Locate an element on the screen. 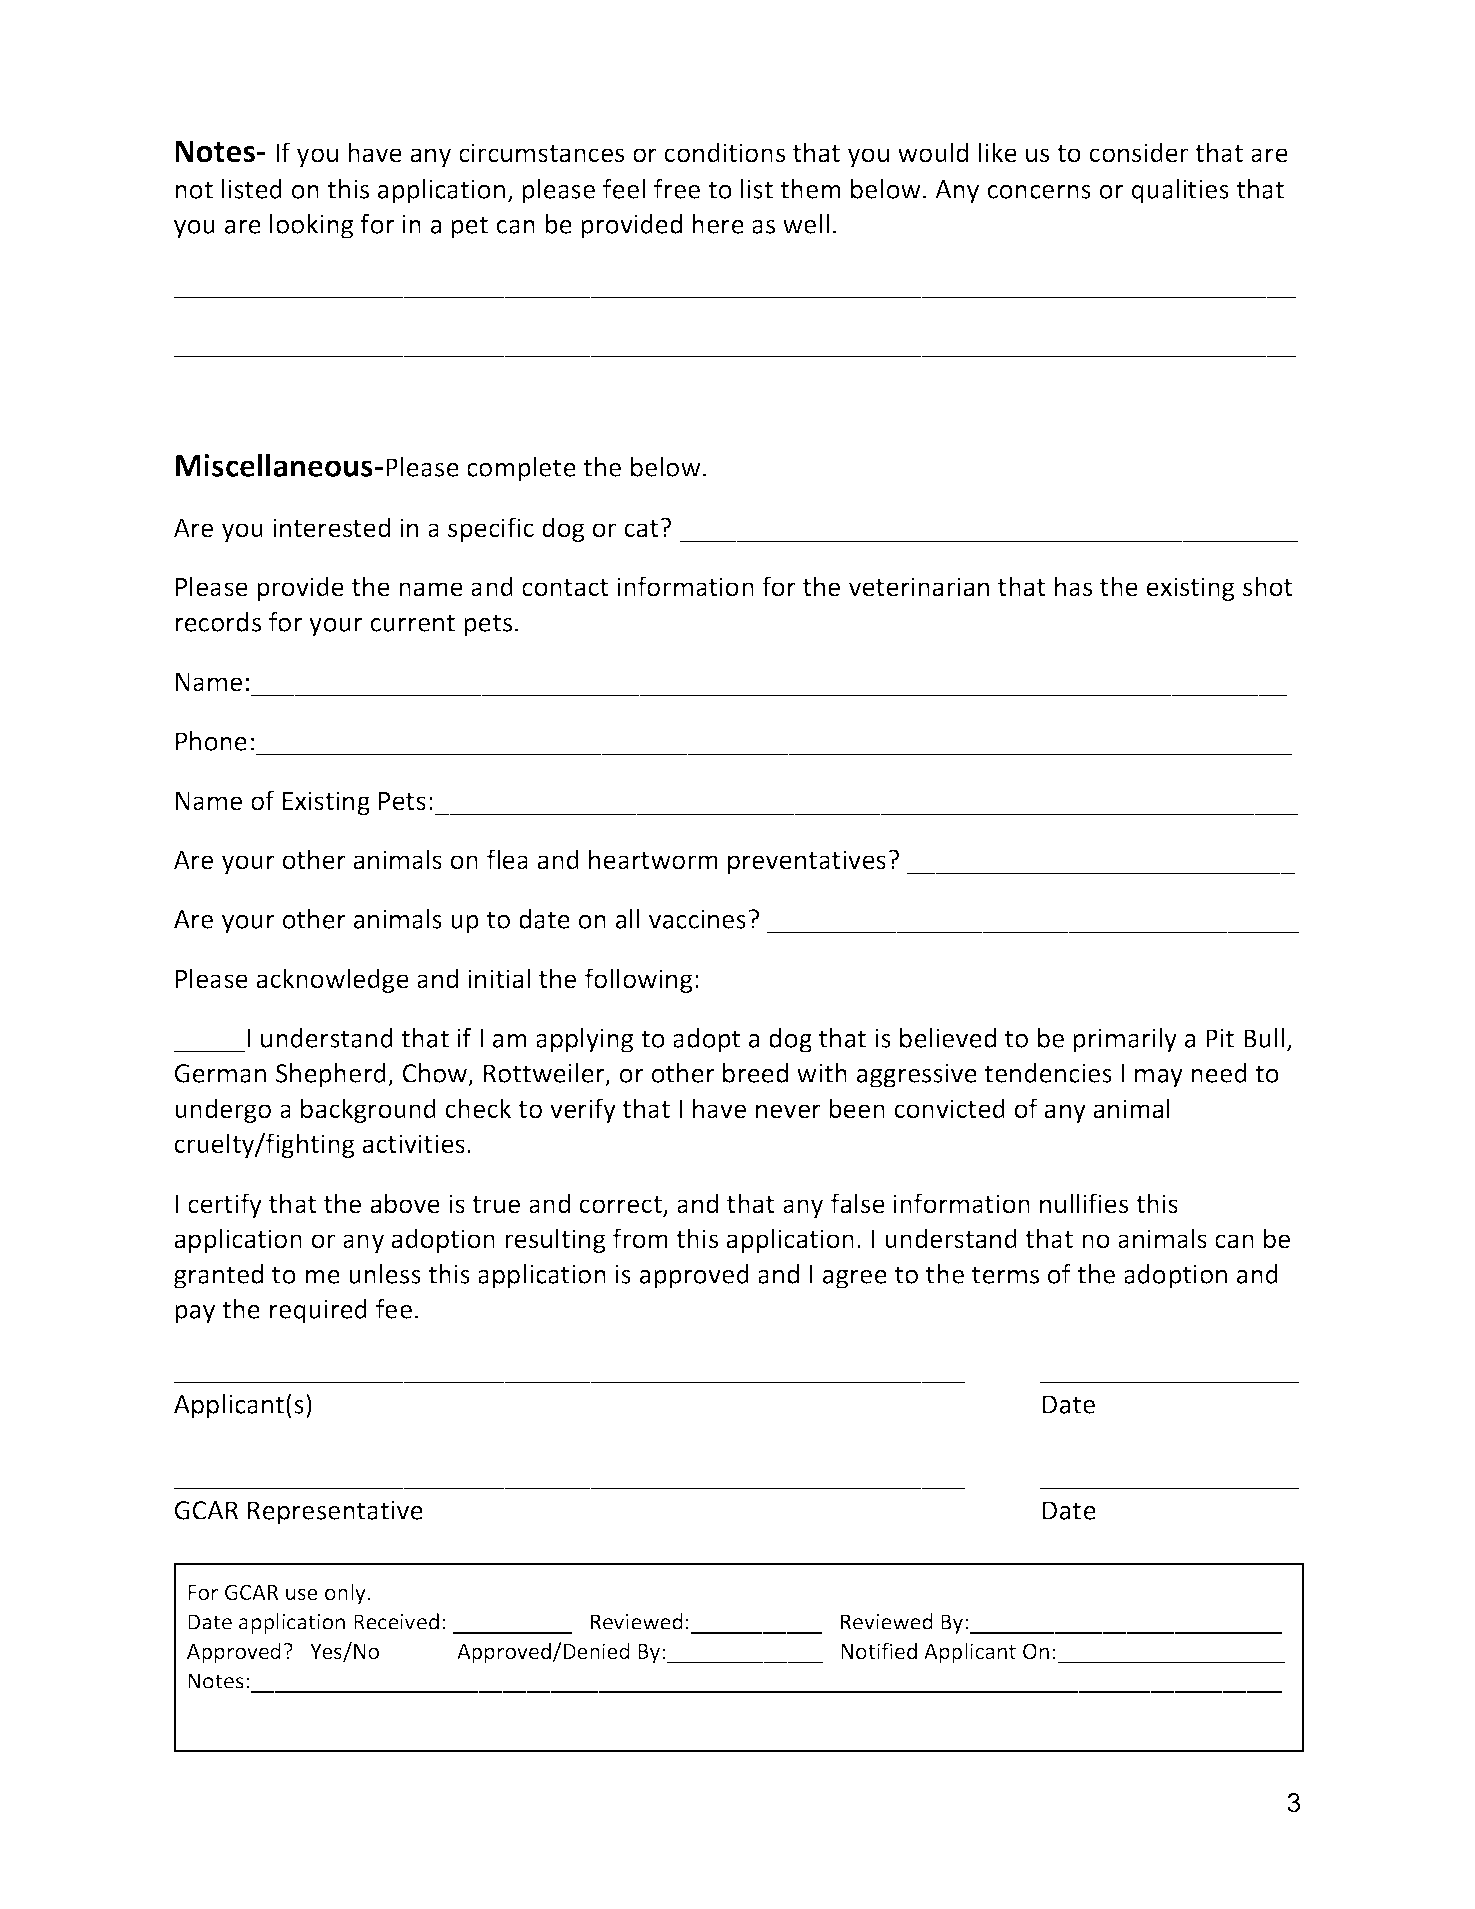 Image resolution: width=1475 pixels, height=1909 pixels. here is located at coordinates (718, 224).
